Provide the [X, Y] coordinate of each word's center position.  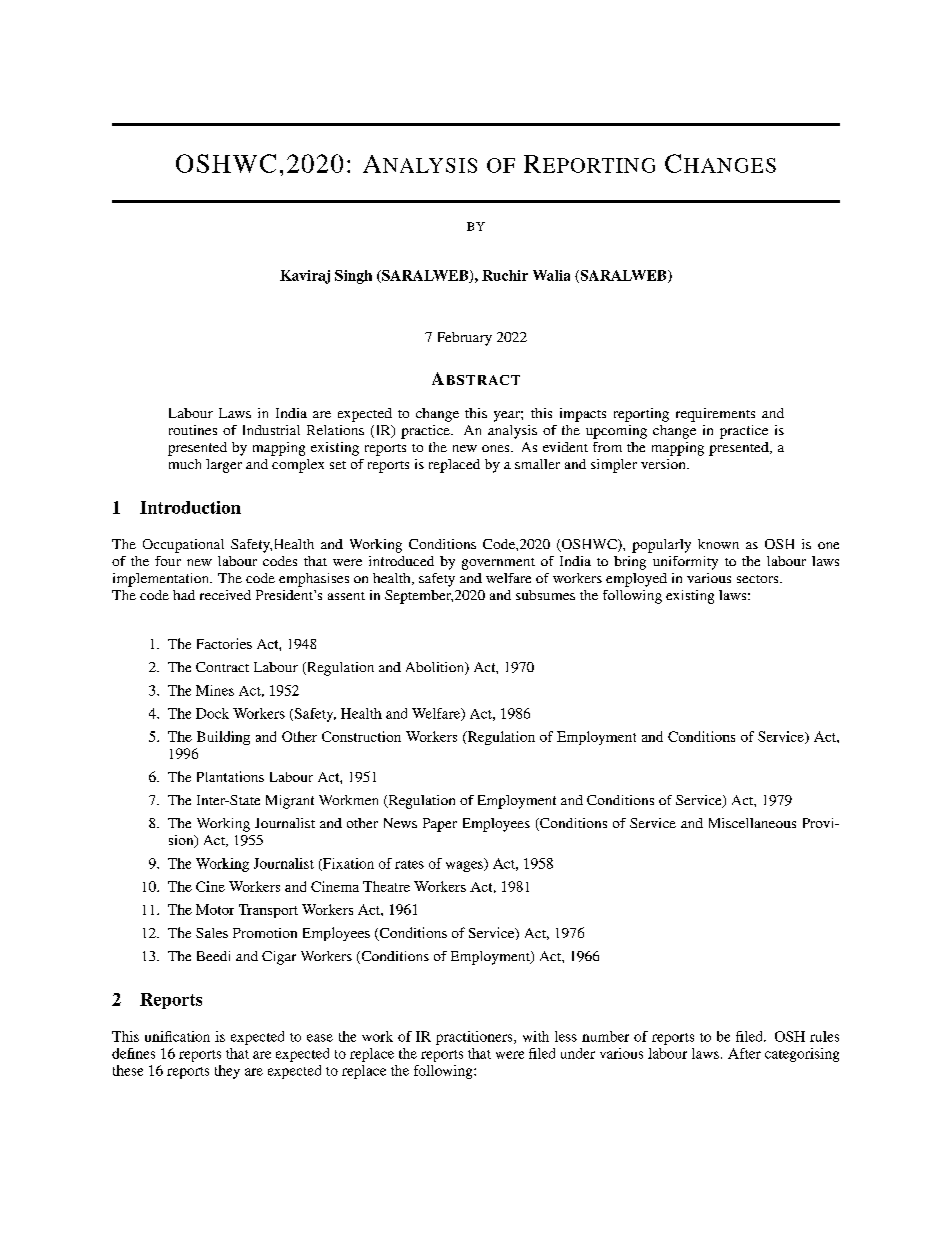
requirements [715, 415]
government [498, 564]
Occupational [183, 546]
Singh [353, 277]
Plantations [230, 776]
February [465, 339]
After [744, 1053]
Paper [440, 825]
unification [177, 1036]
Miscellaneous [752, 823]
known [718, 544]
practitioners [475, 1038]
